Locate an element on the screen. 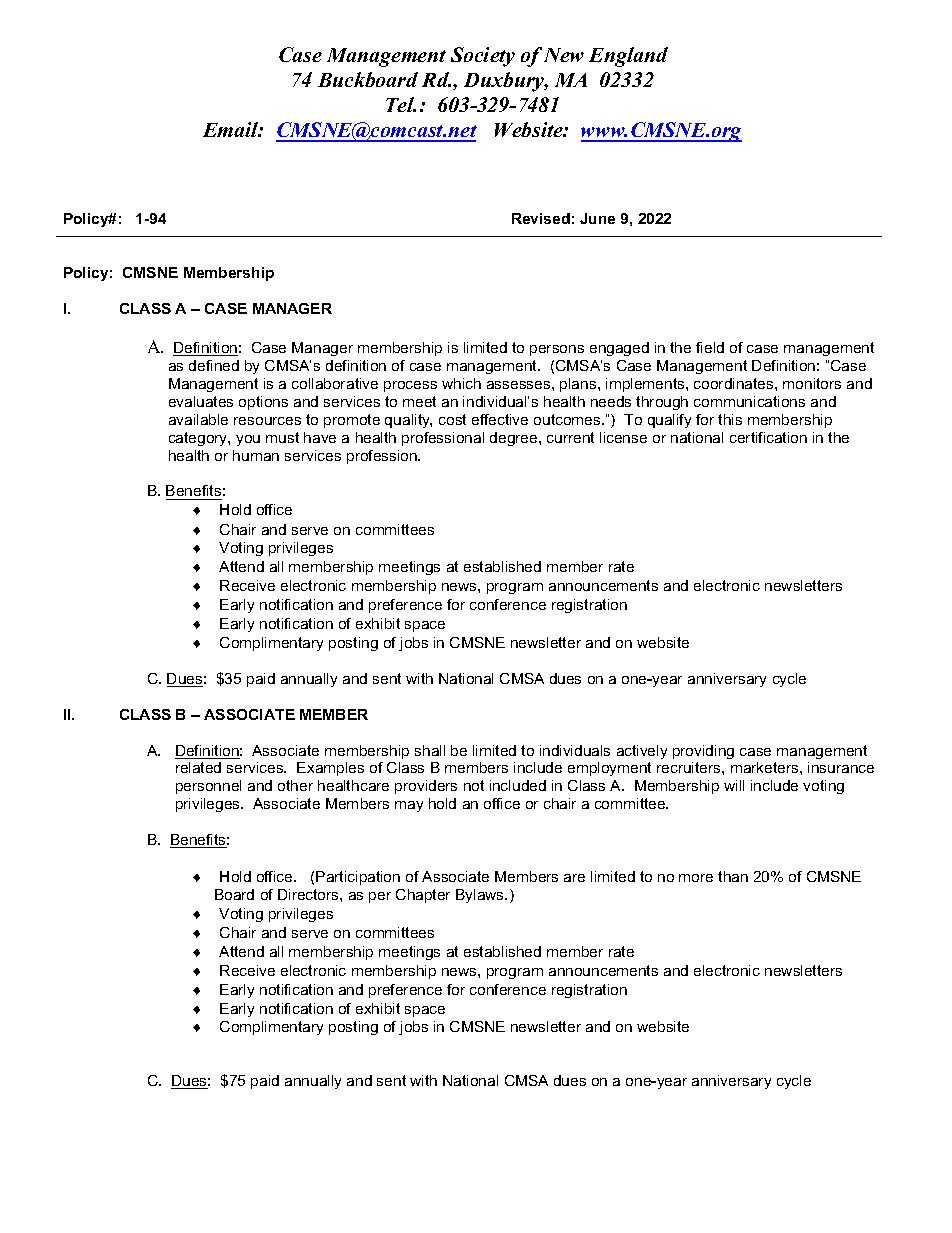 The height and width of the screenshot is (1233, 952). certification is located at coordinates (768, 437).
